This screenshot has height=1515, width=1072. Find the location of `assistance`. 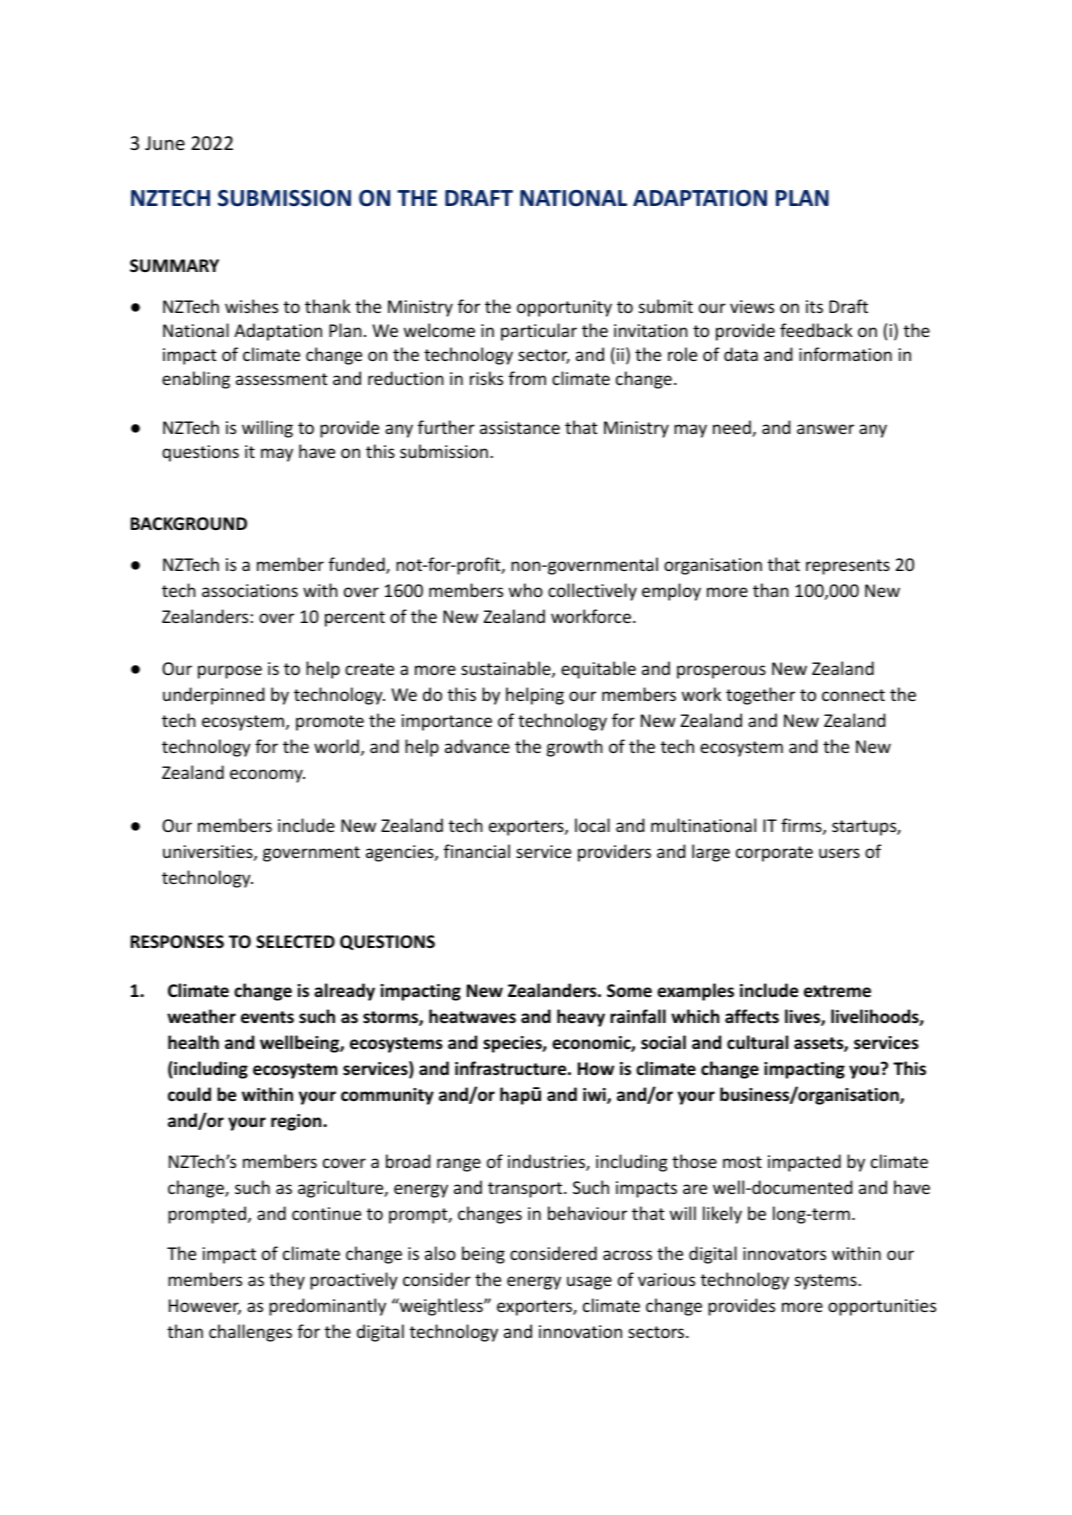

assistance is located at coordinates (520, 427).
